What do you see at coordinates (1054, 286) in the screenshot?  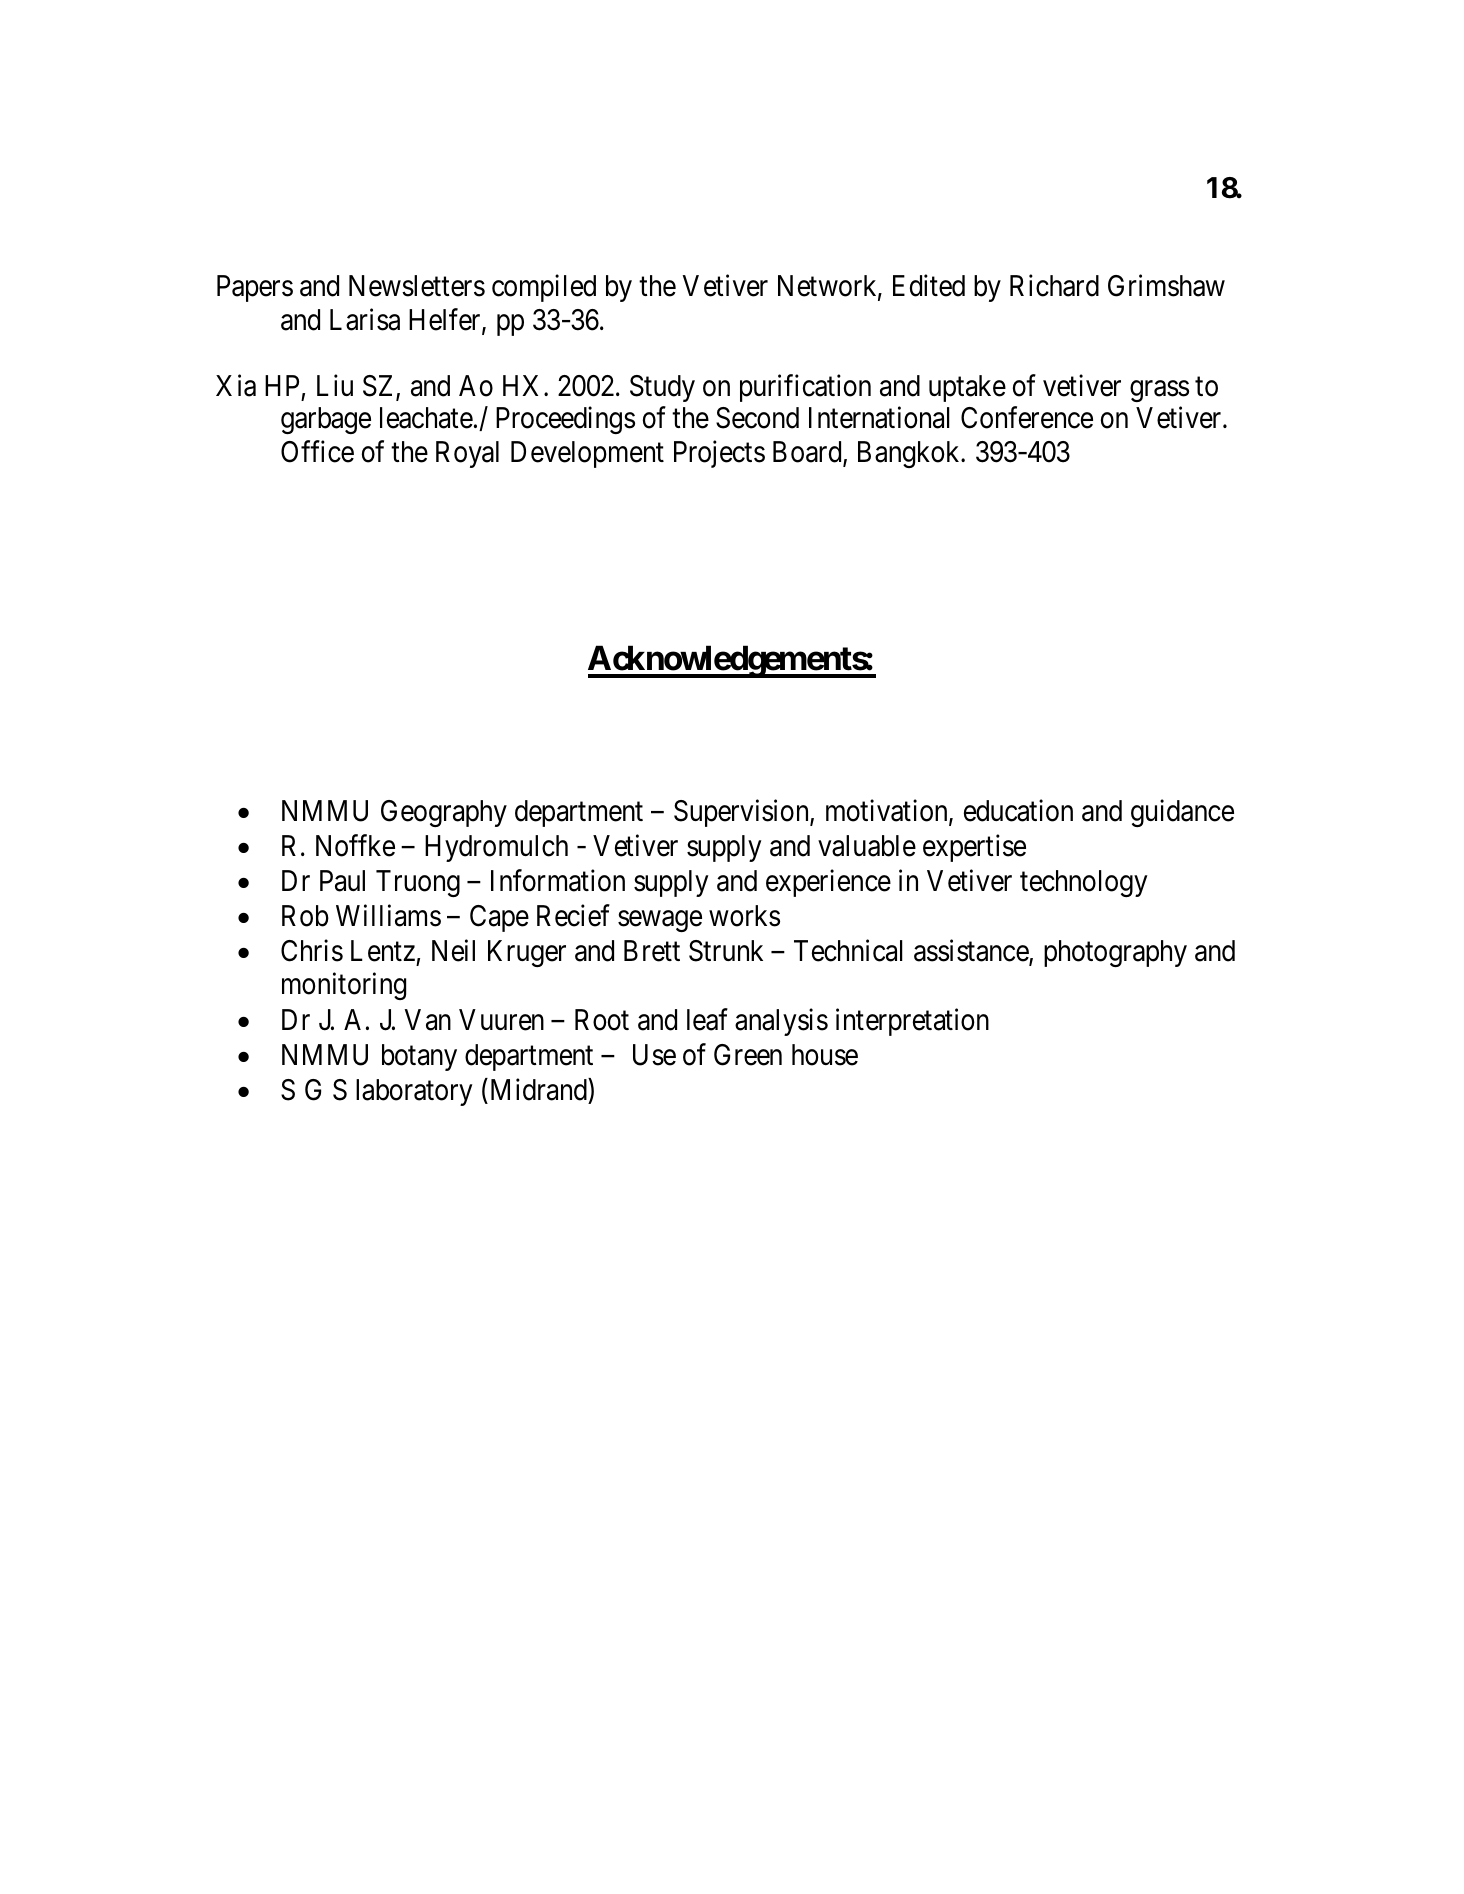 I see `Richard` at bounding box center [1054, 286].
